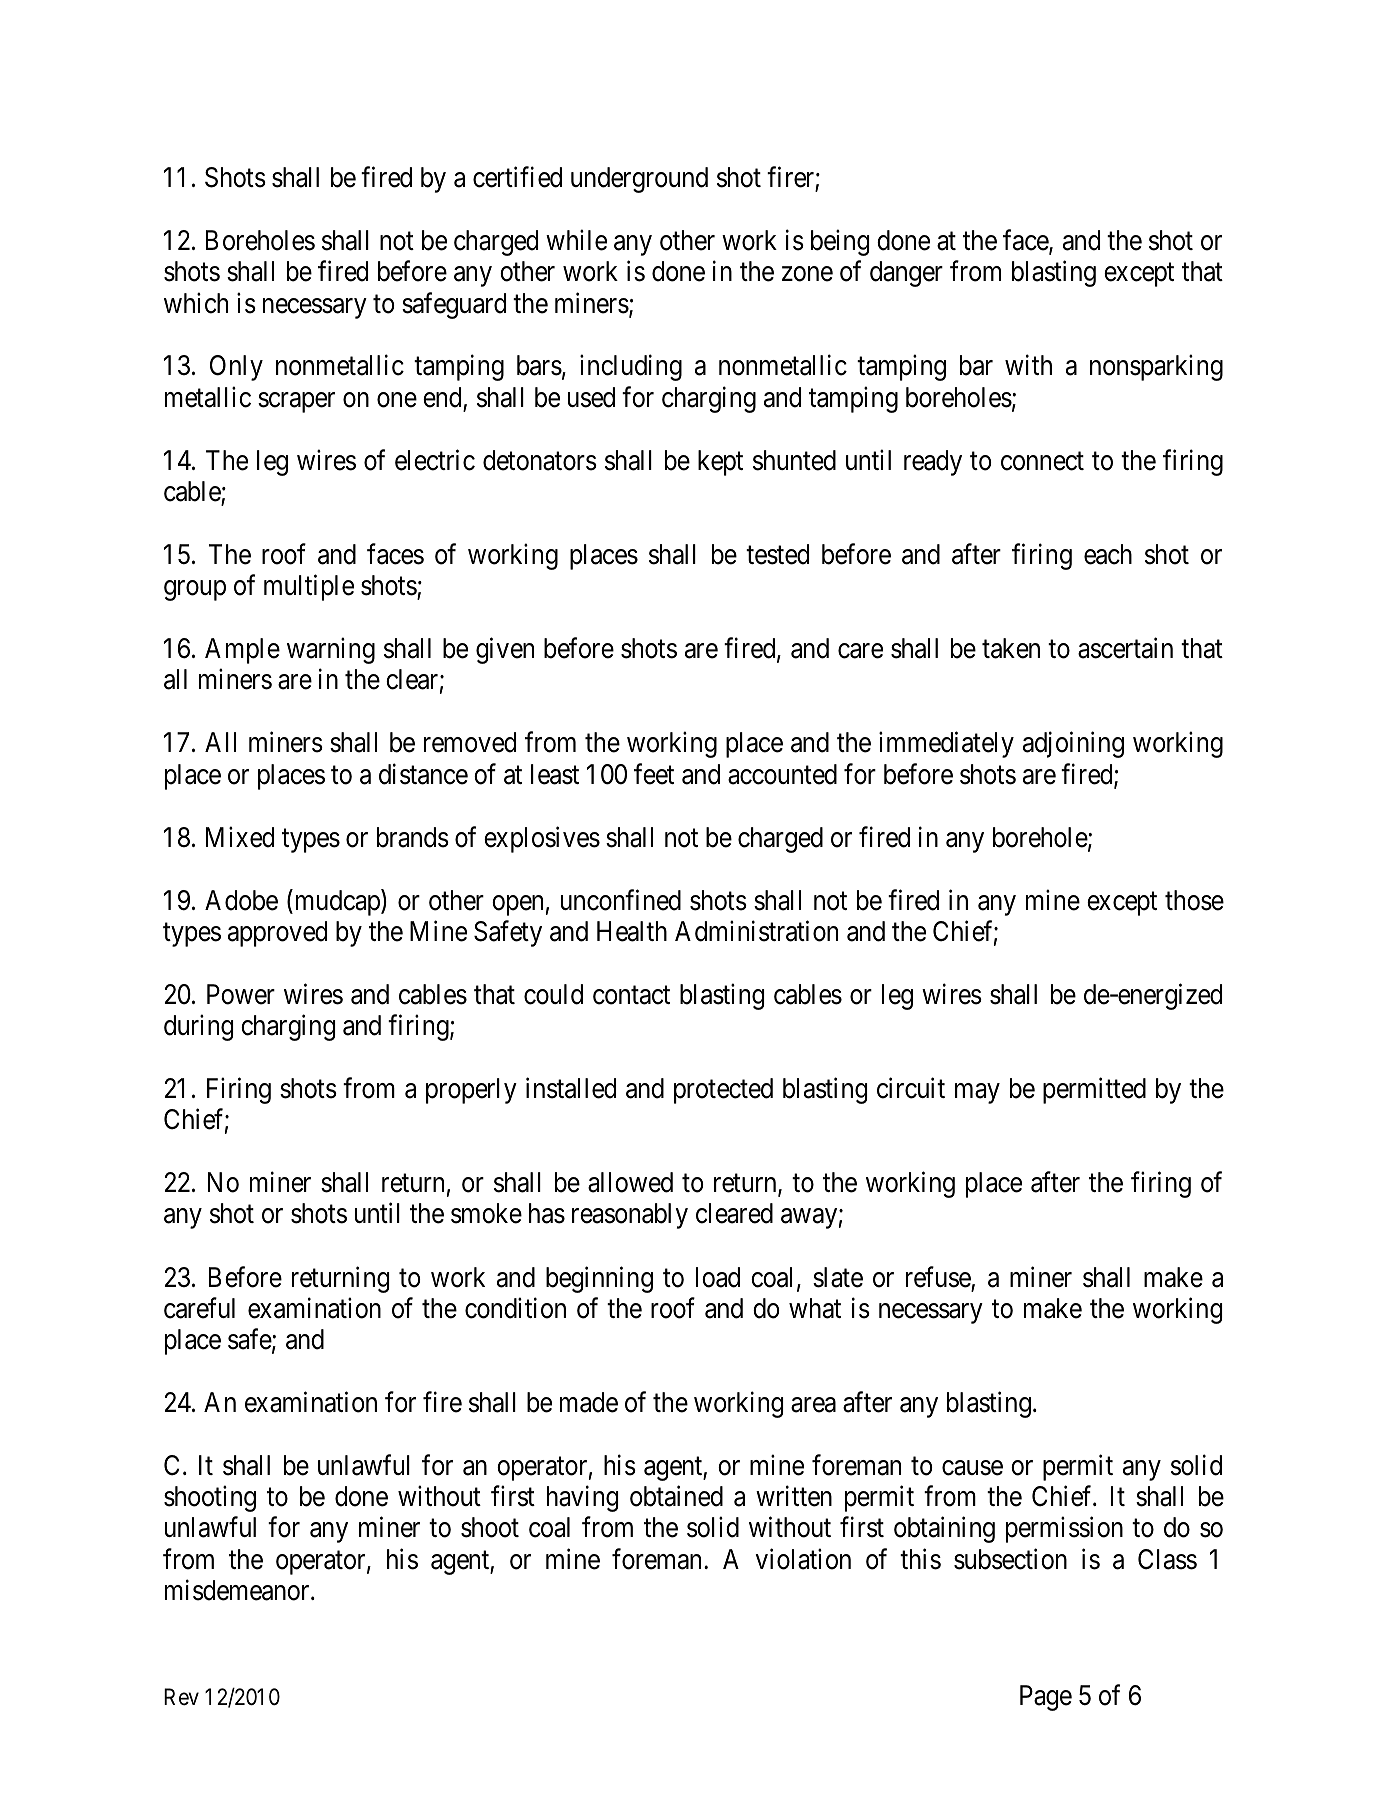  I want to click on which, so click(196, 303).
